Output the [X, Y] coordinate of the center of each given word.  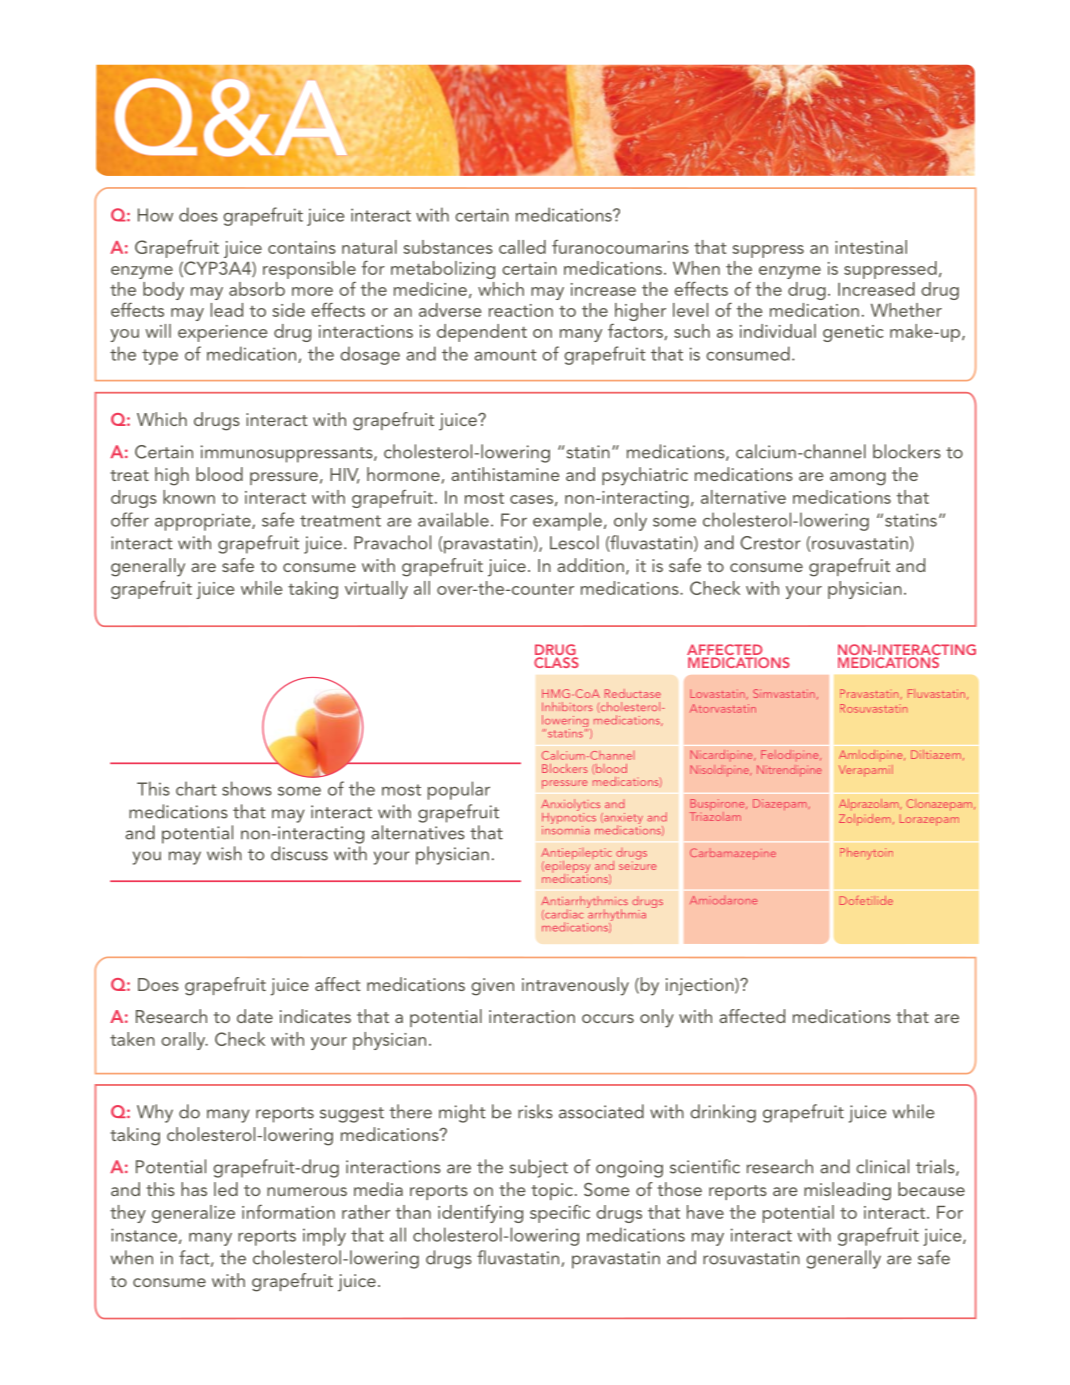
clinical [882, 1166]
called [522, 247]
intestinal [871, 247]
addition [590, 565]
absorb [257, 289]
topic [552, 1191]
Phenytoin [866, 854]
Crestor [770, 543]
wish [224, 853]
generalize [193, 1214]
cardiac [563, 914]
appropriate [204, 522]
